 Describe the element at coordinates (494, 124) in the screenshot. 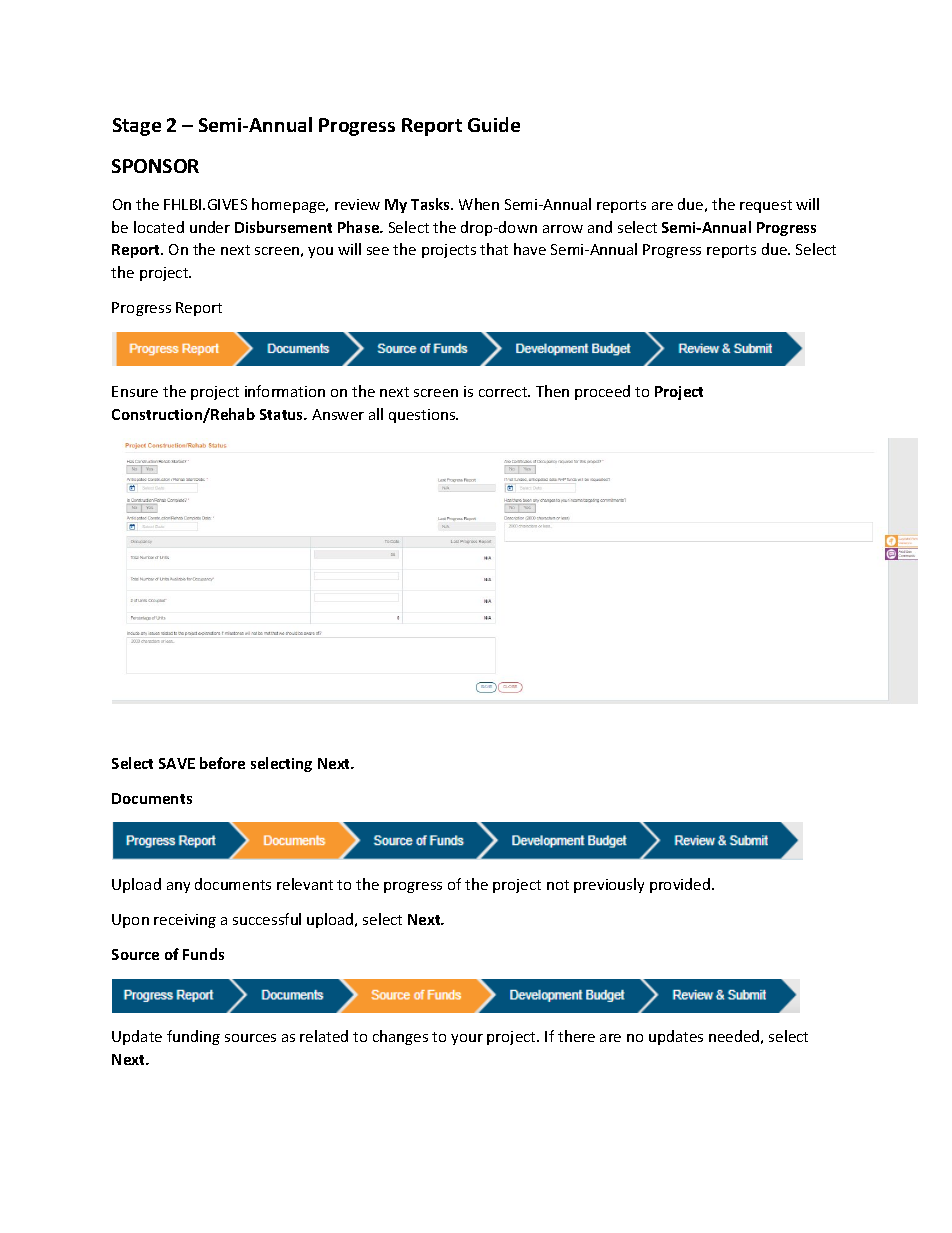

I see `Guide` at that location.
